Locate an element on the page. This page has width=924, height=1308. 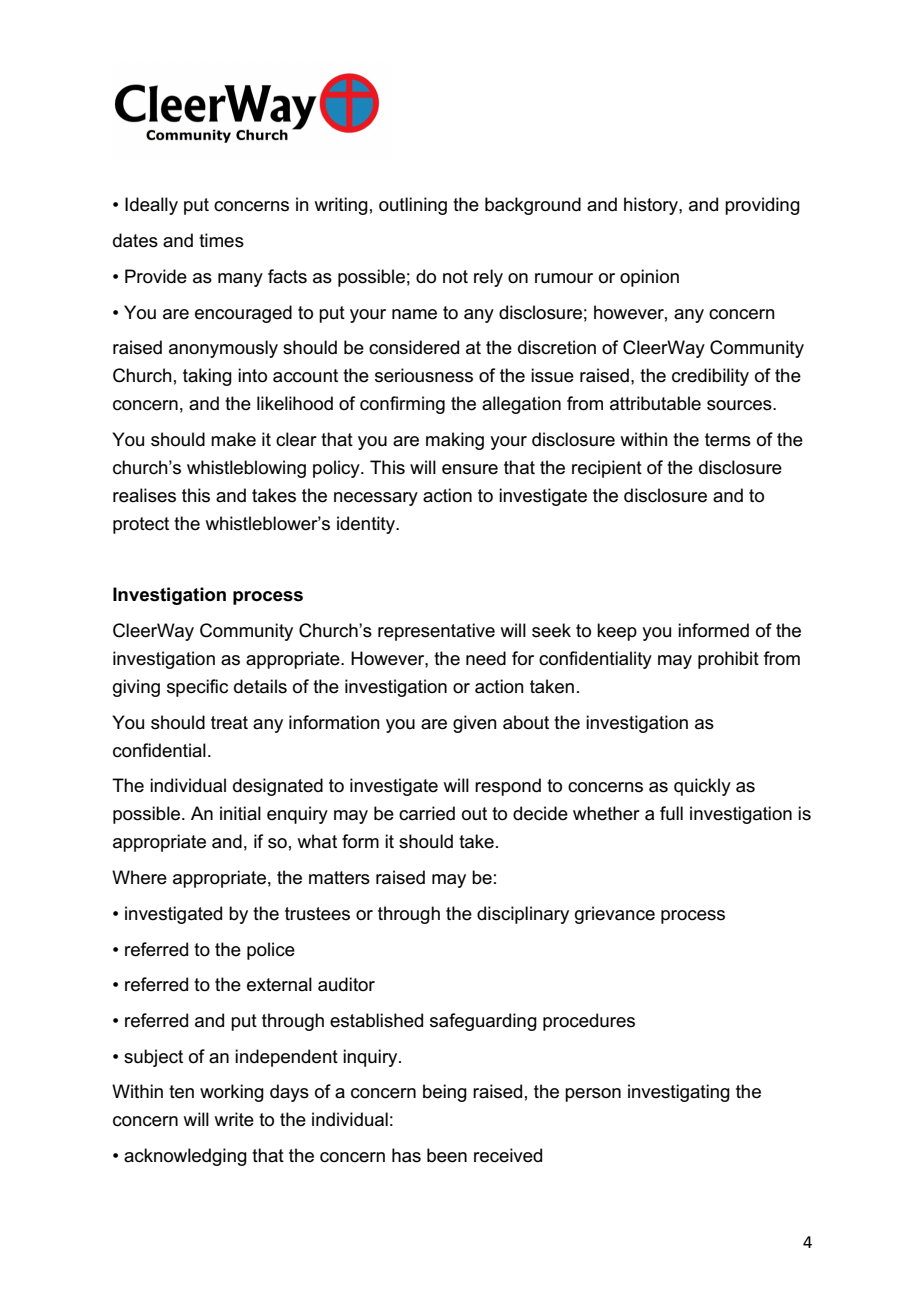
specific is located at coordinates (197, 688).
